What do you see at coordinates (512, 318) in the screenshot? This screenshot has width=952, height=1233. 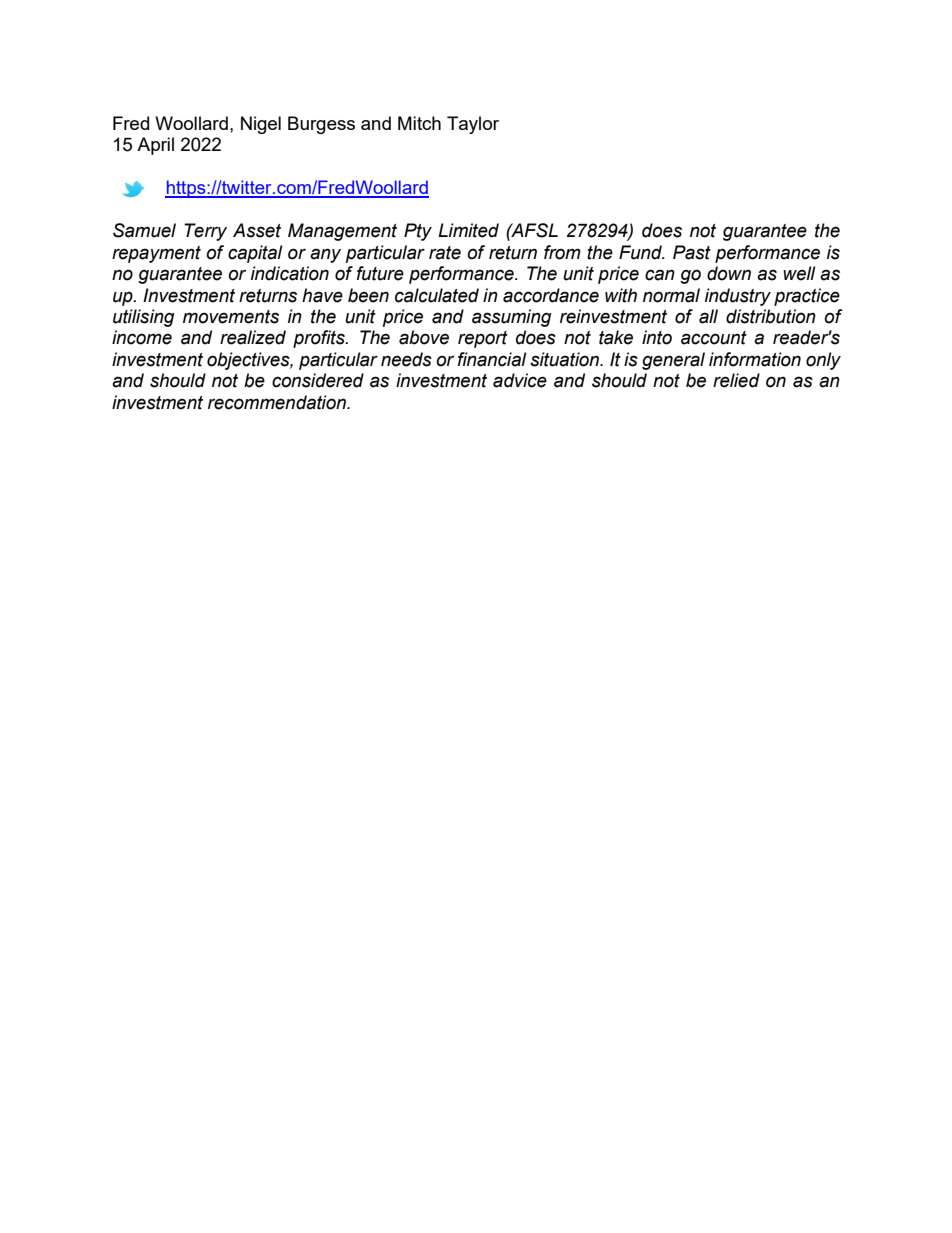 I see `assuming` at bounding box center [512, 318].
